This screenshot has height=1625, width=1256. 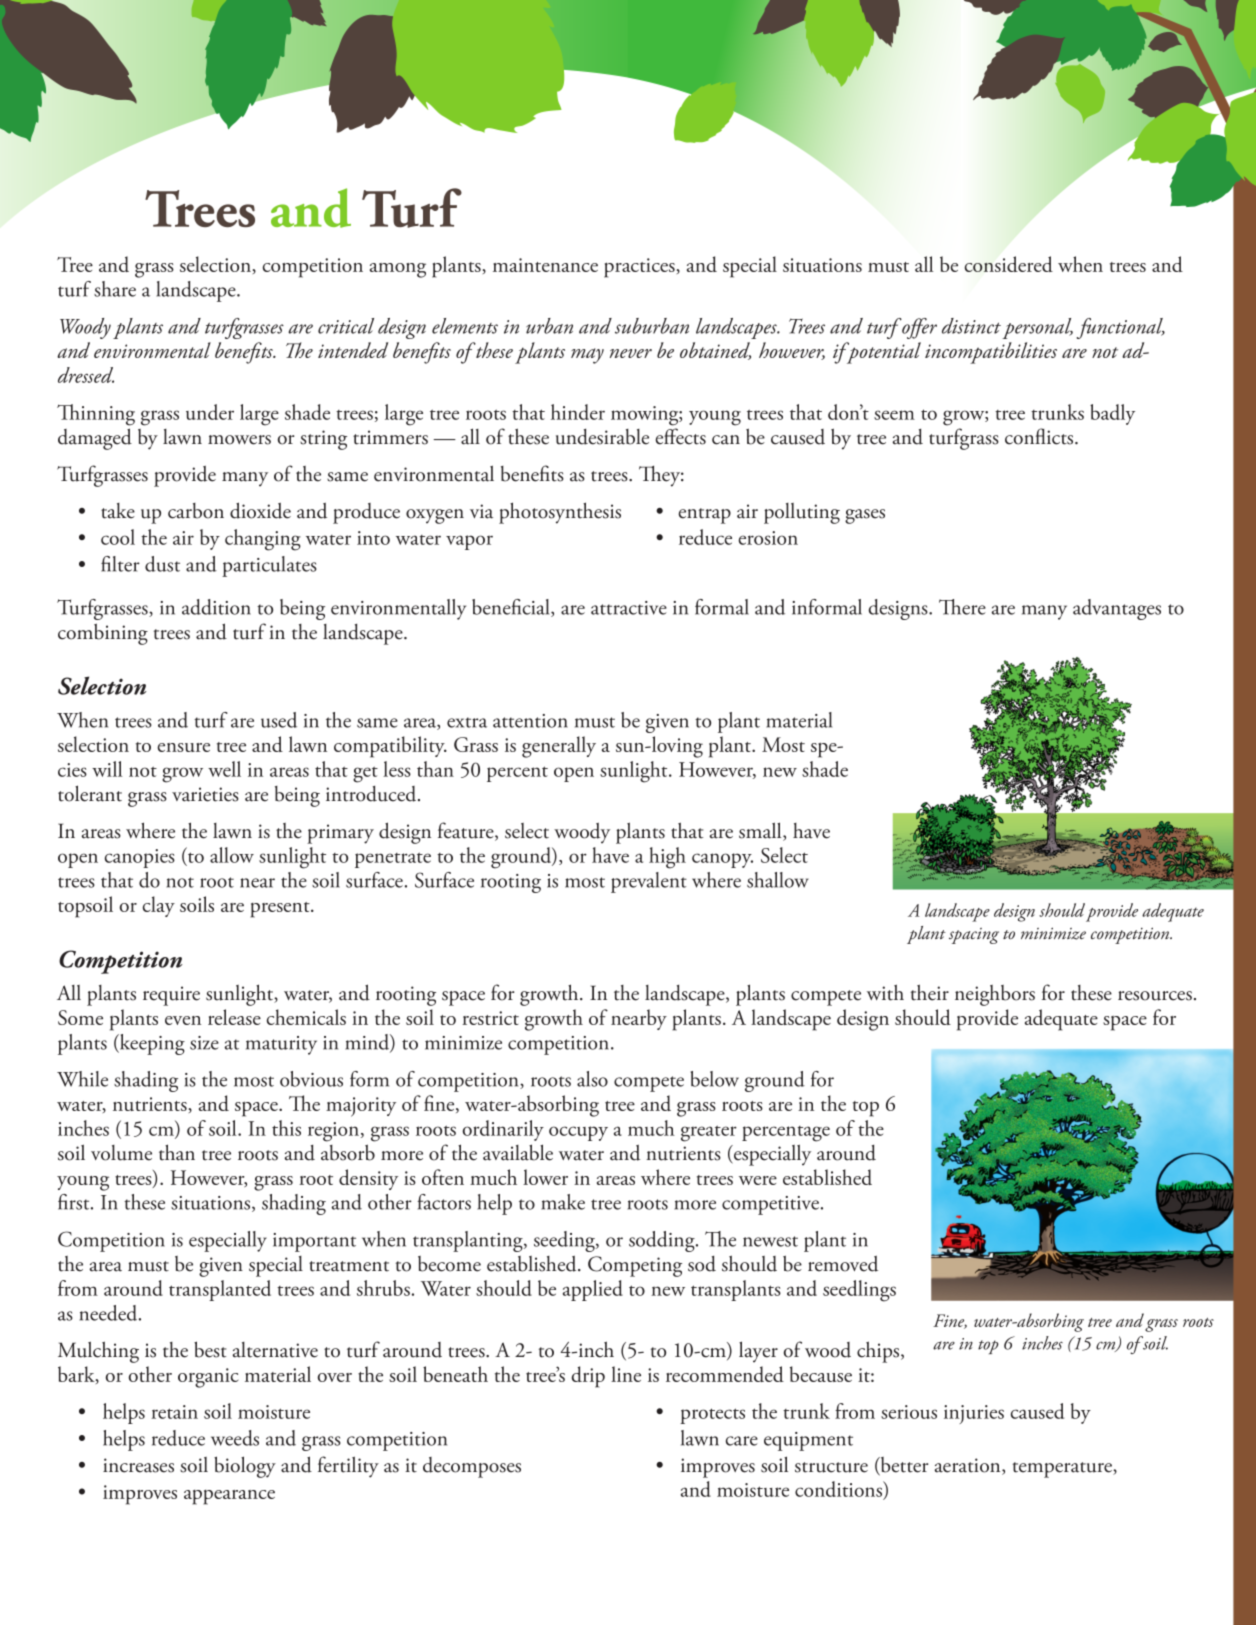 What do you see at coordinates (121, 1153) in the screenshot?
I see `volume` at bounding box center [121, 1153].
